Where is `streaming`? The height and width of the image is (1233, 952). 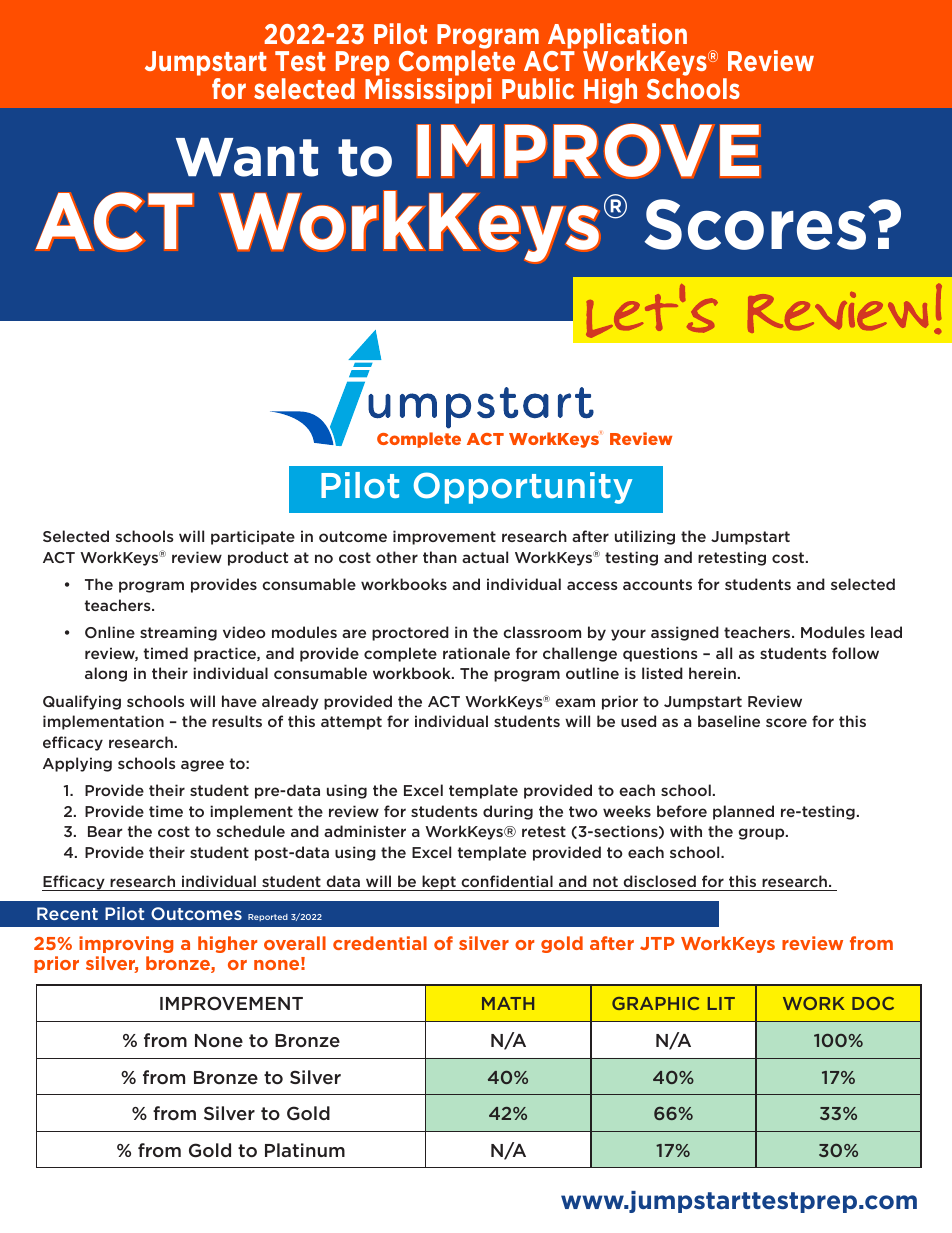 streaming is located at coordinates (178, 633).
